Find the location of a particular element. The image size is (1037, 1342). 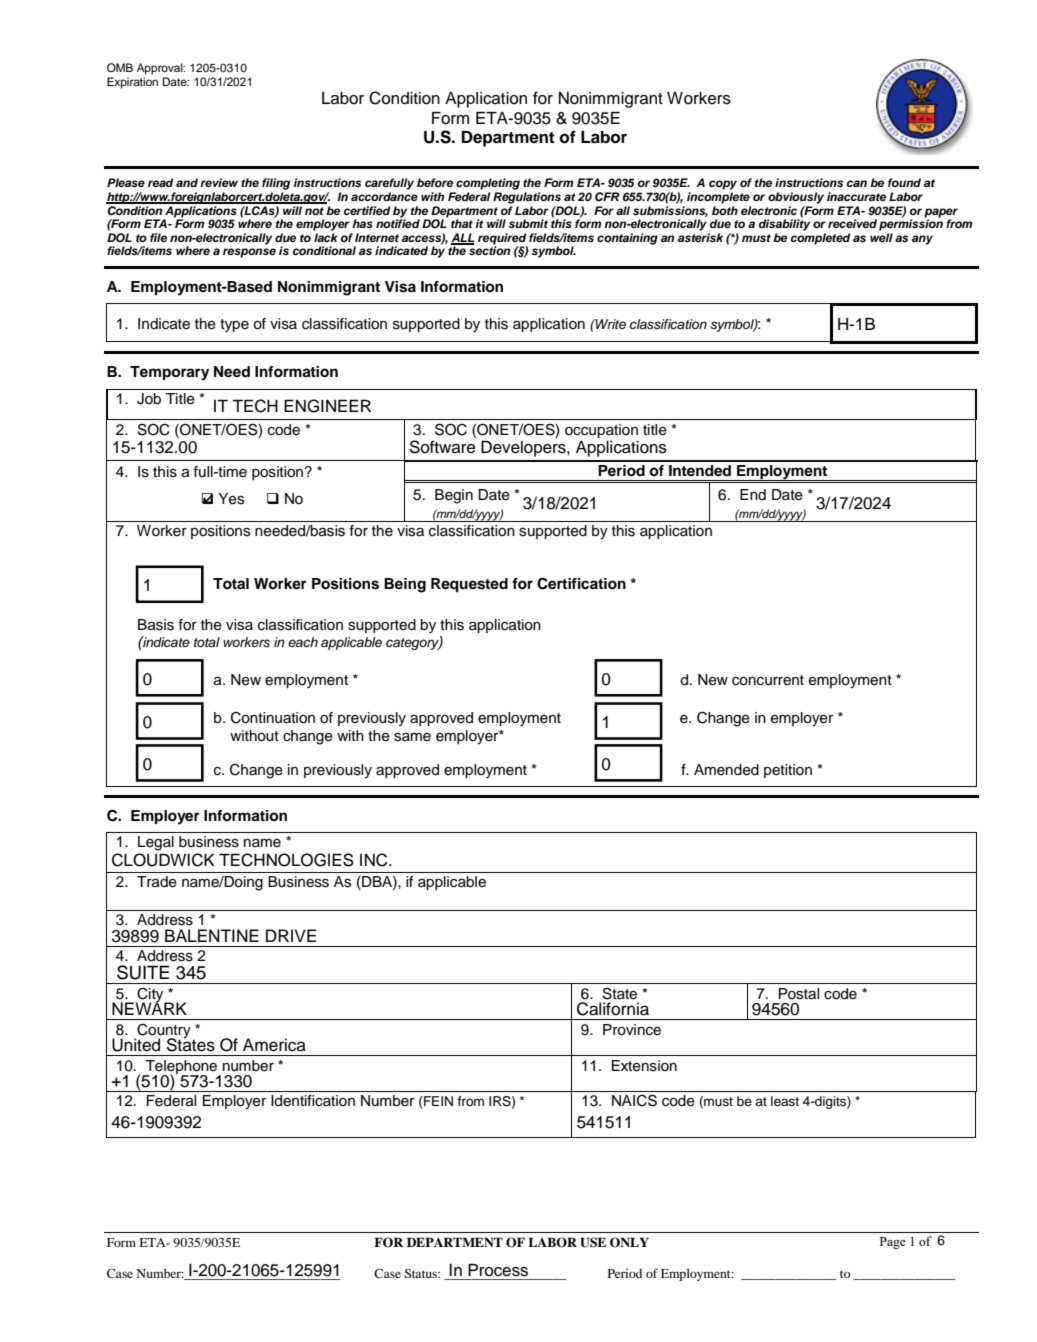

Identification is located at coordinates (313, 1101).
